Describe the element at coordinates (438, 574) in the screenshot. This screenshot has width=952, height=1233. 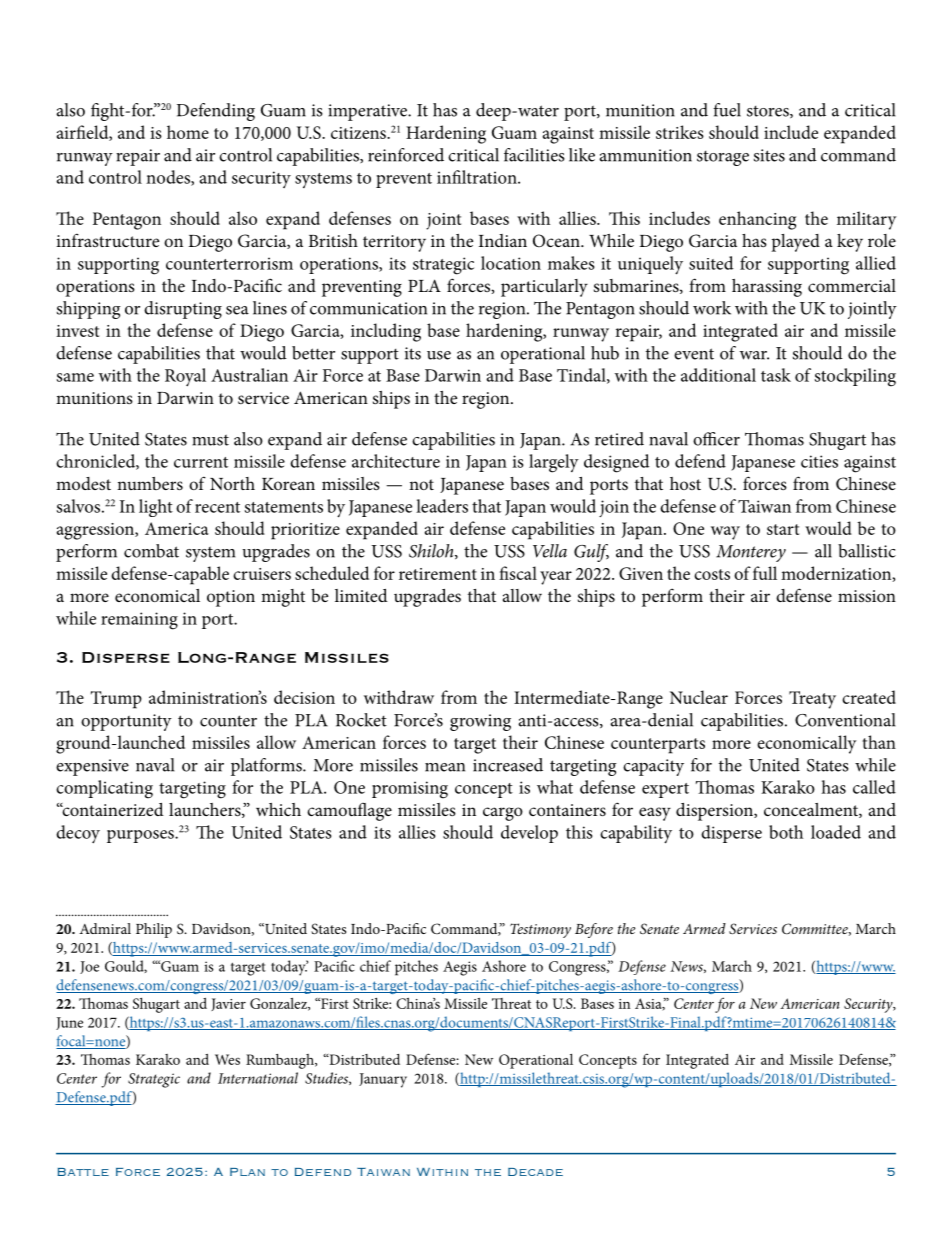
I see `retirement` at that location.
